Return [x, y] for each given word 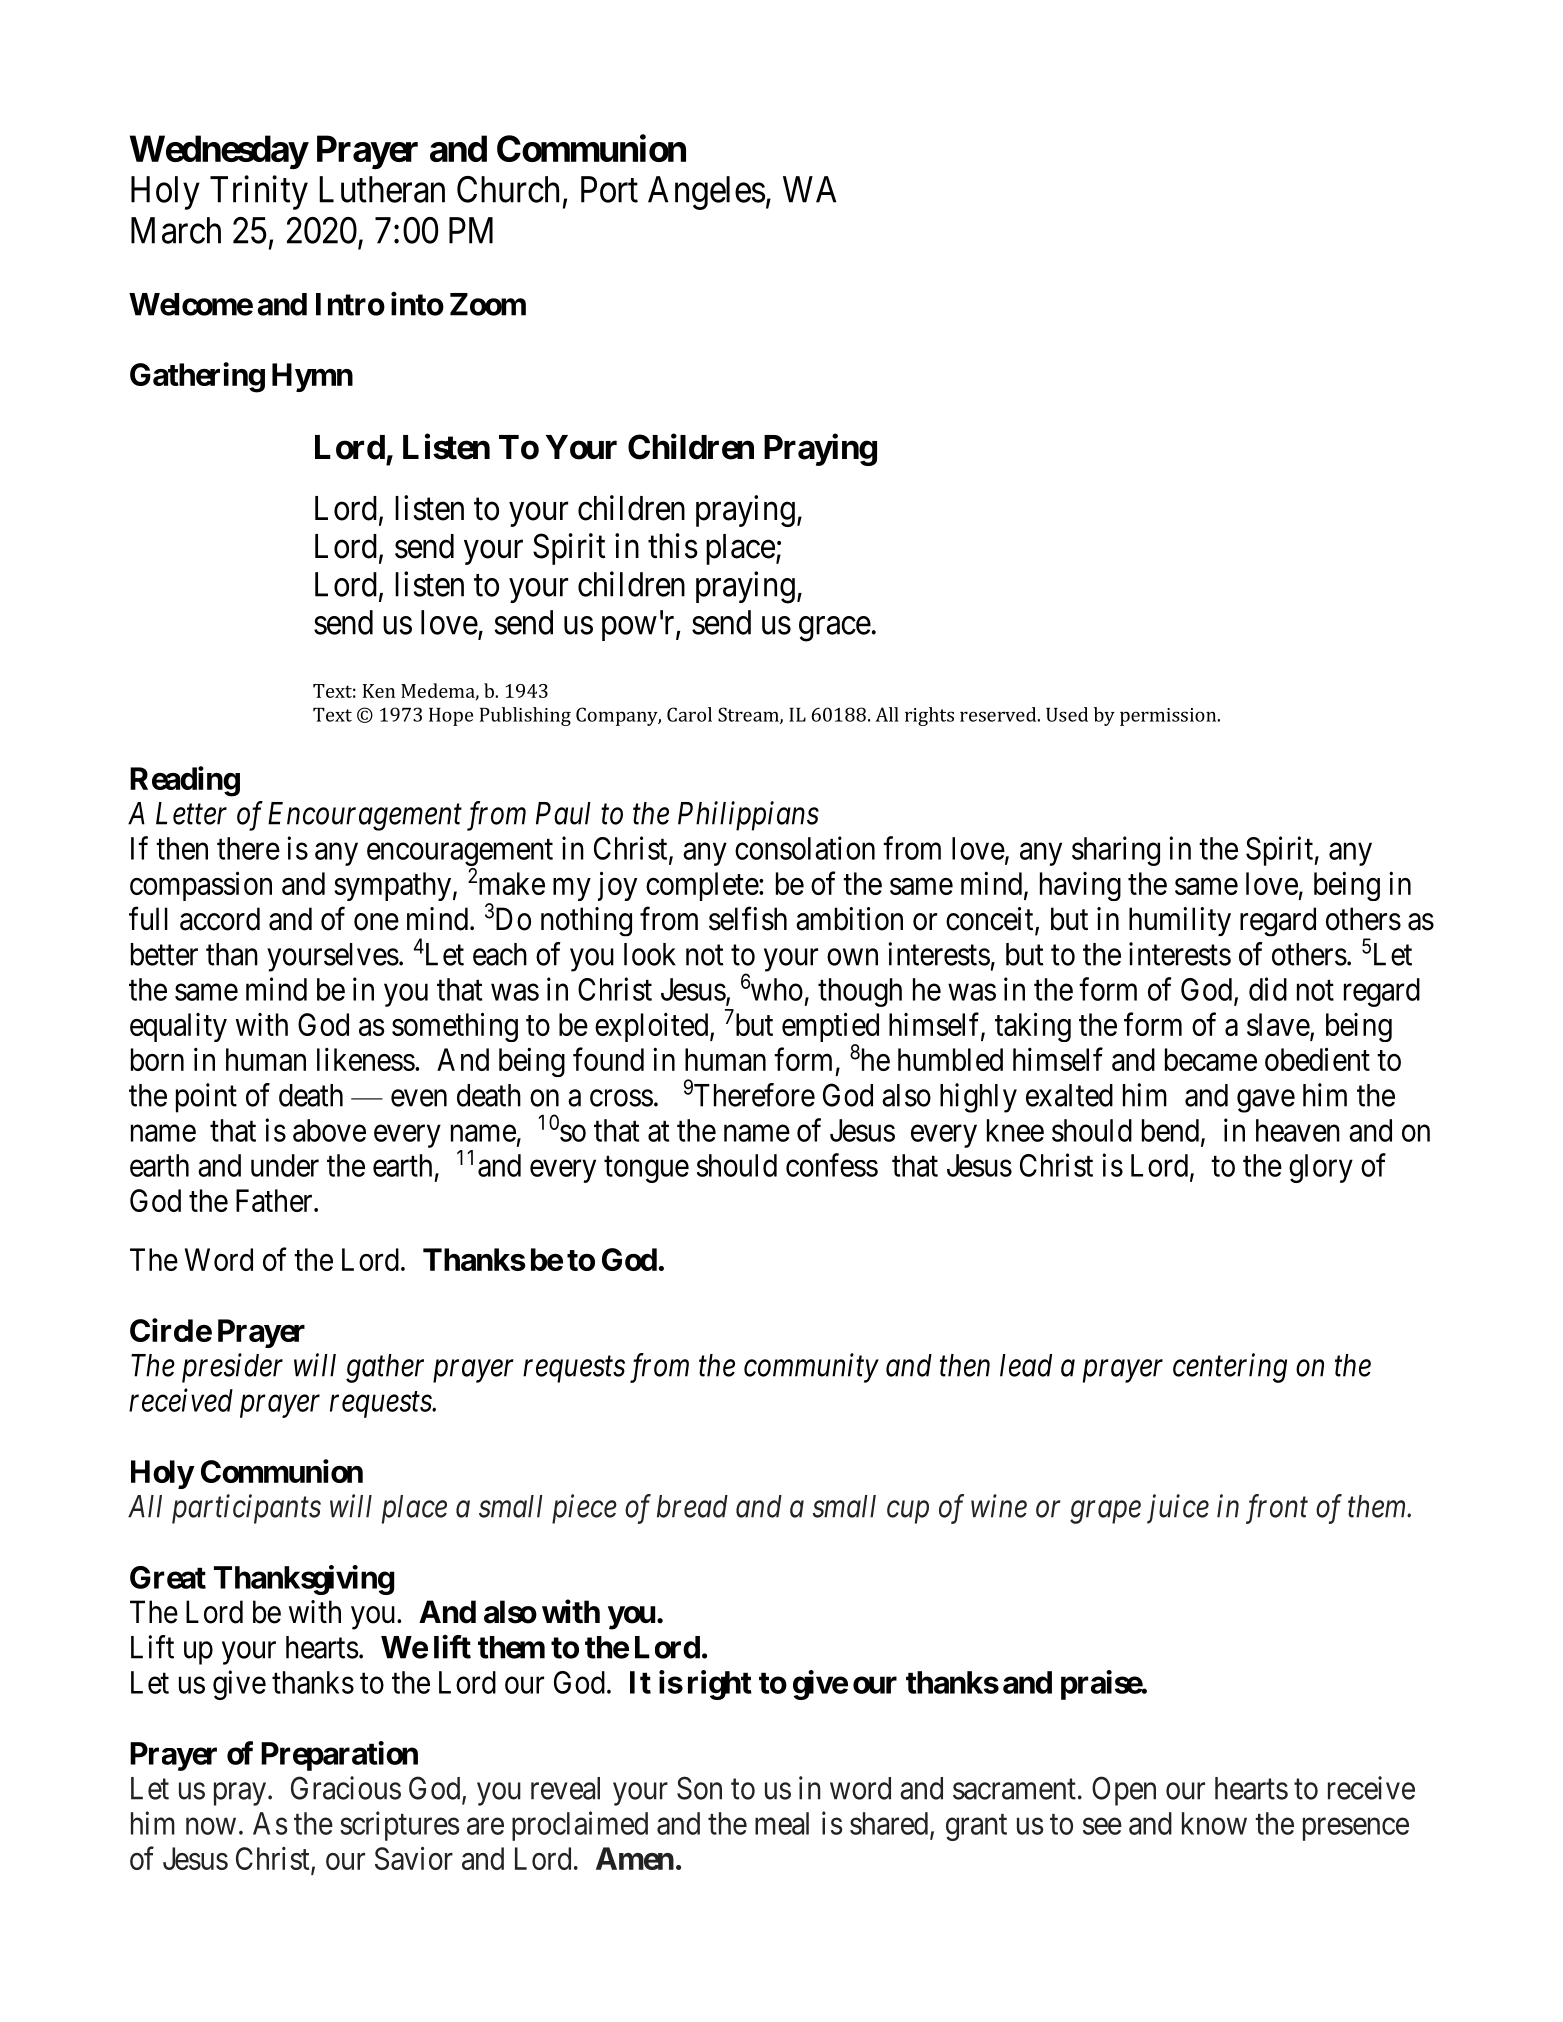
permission [1169, 717]
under [285, 1165]
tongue [646, 1169]
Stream [749, 715]
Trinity [259, 192]
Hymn [312, 377]
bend [1170, 1130]
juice [1178, 1509]
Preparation [339, 1756]
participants [246, 1509]
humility [1180, 921]
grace [835, 629]
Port [609, 189]
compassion [201, 886]
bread [692, 1506]
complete [703, 886]
